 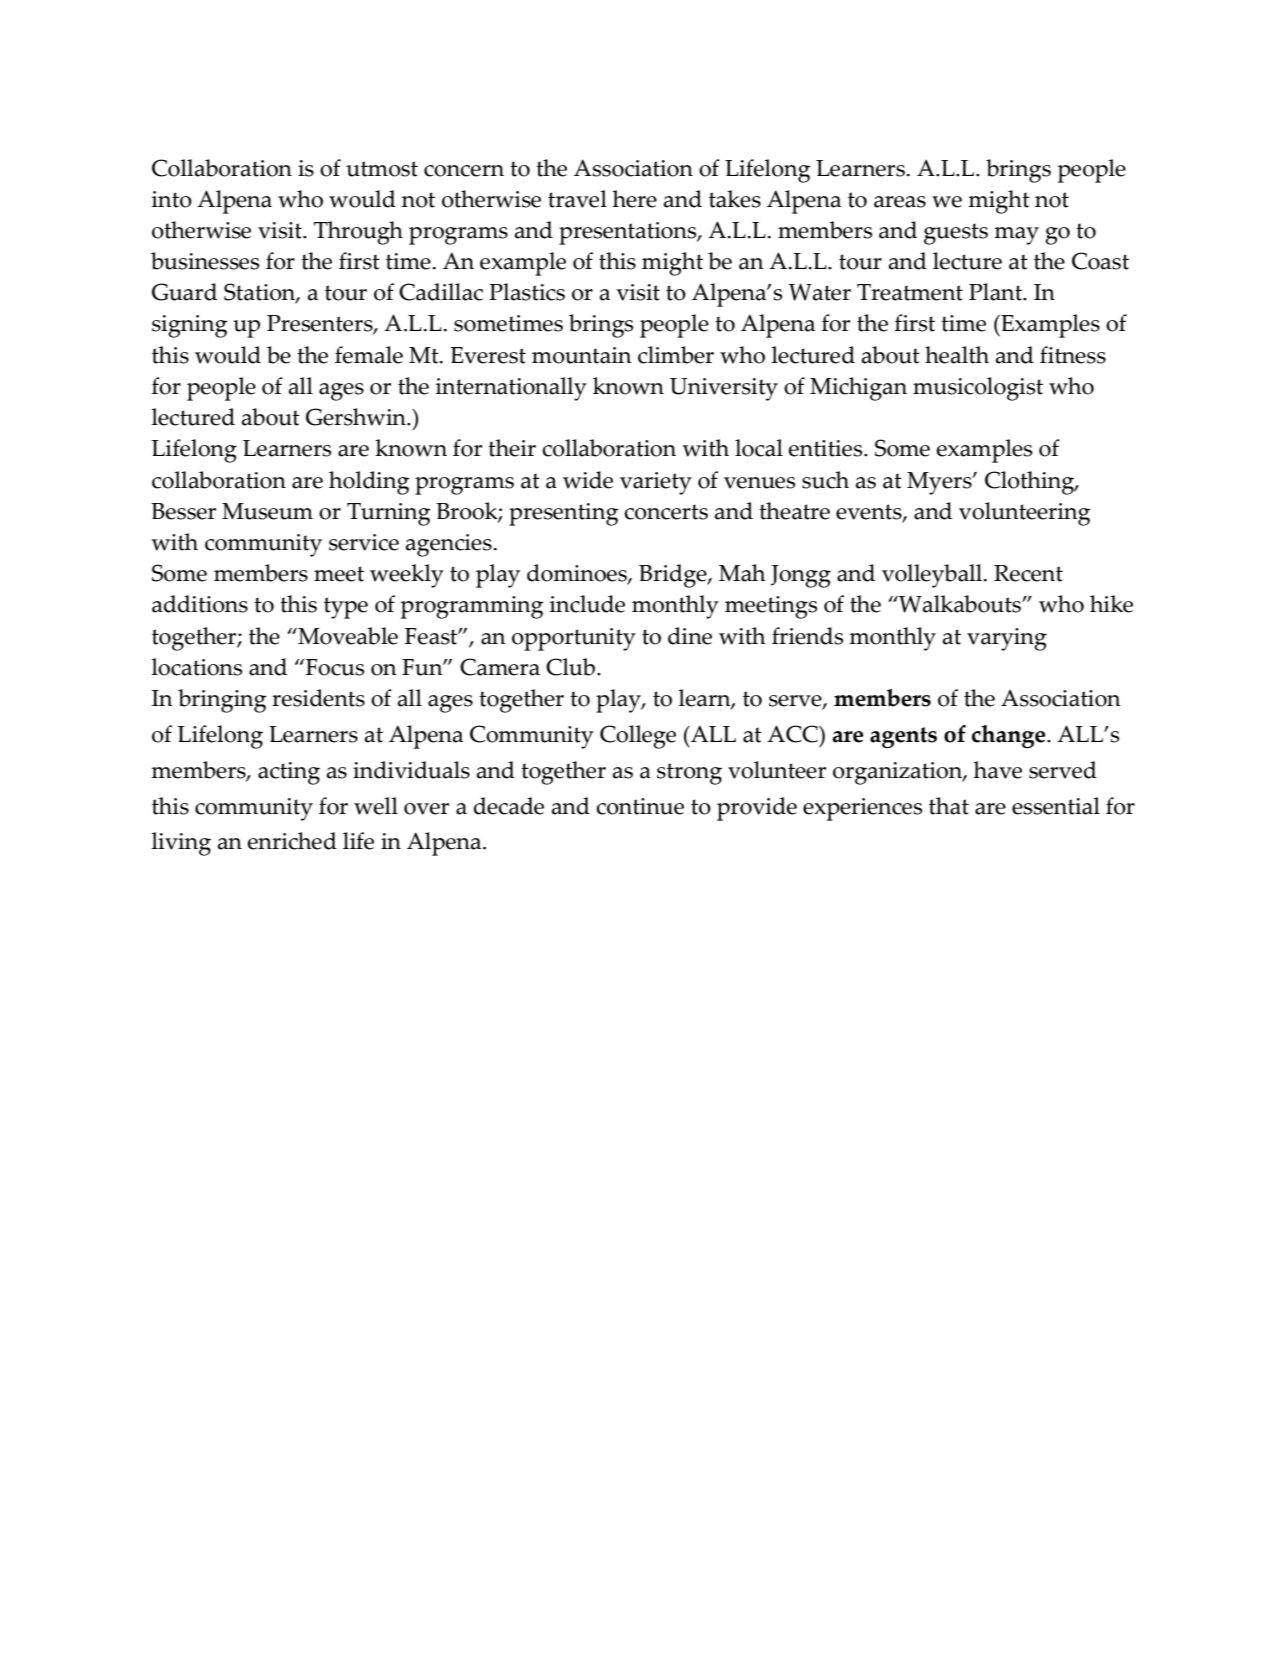 What do you see at coordinates (267, 511) in the screenshot?
I see `Museum` at bounding box center [267, 511].
